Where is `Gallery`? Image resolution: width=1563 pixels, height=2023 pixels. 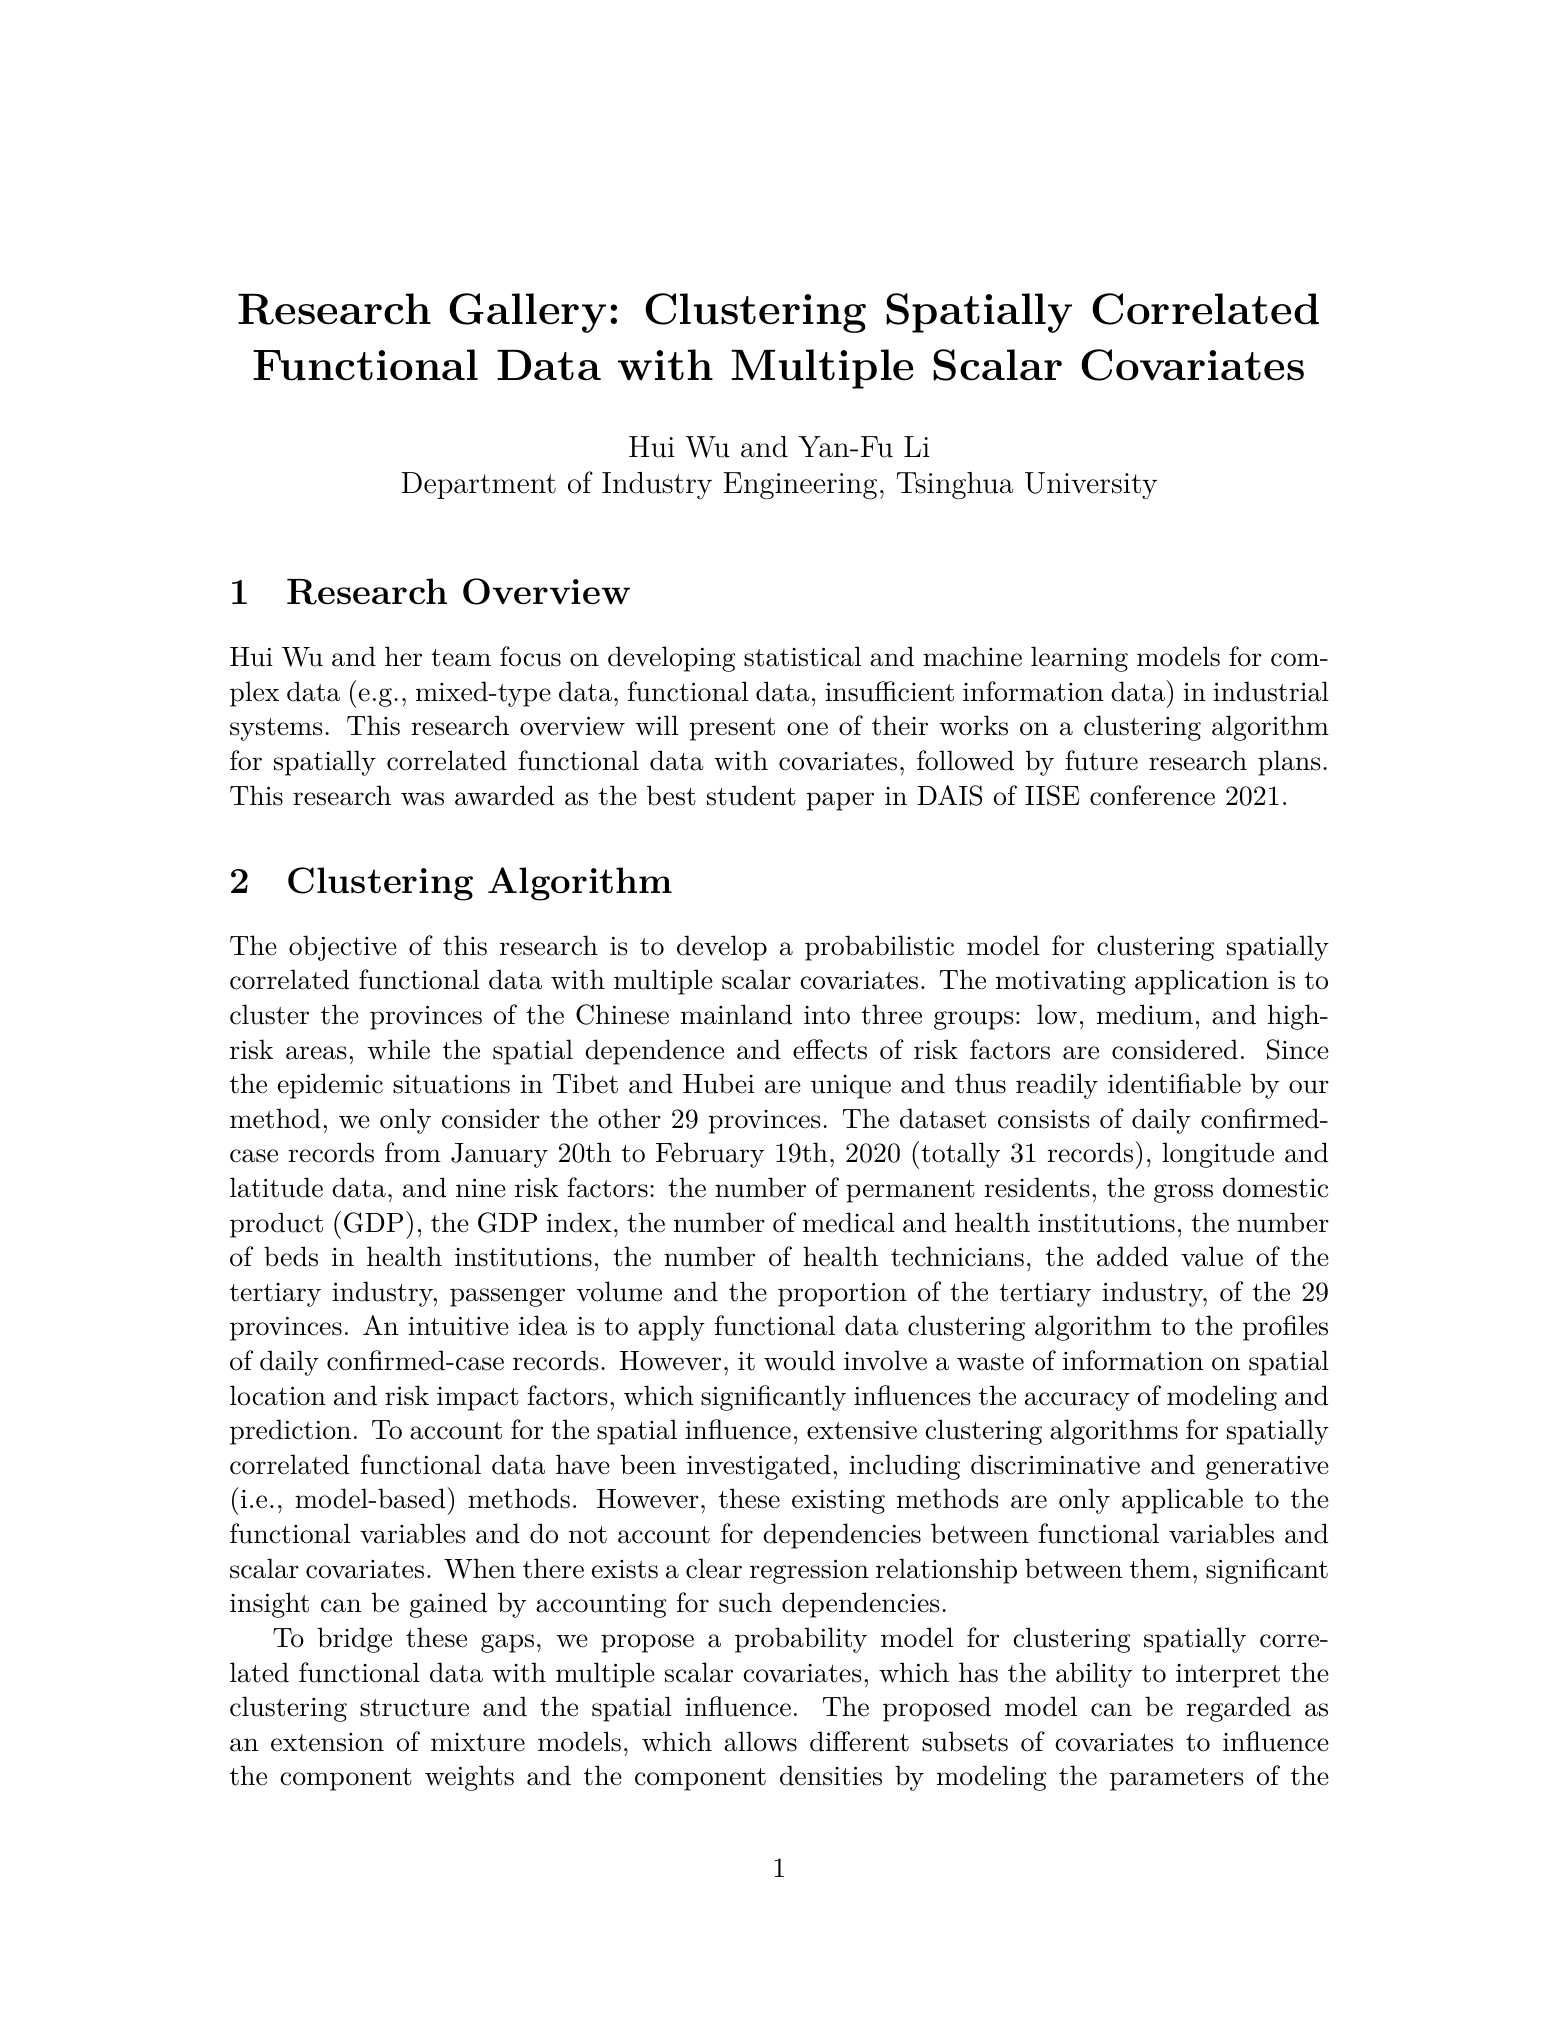
Gallery is located at coordinates (527, 313).
